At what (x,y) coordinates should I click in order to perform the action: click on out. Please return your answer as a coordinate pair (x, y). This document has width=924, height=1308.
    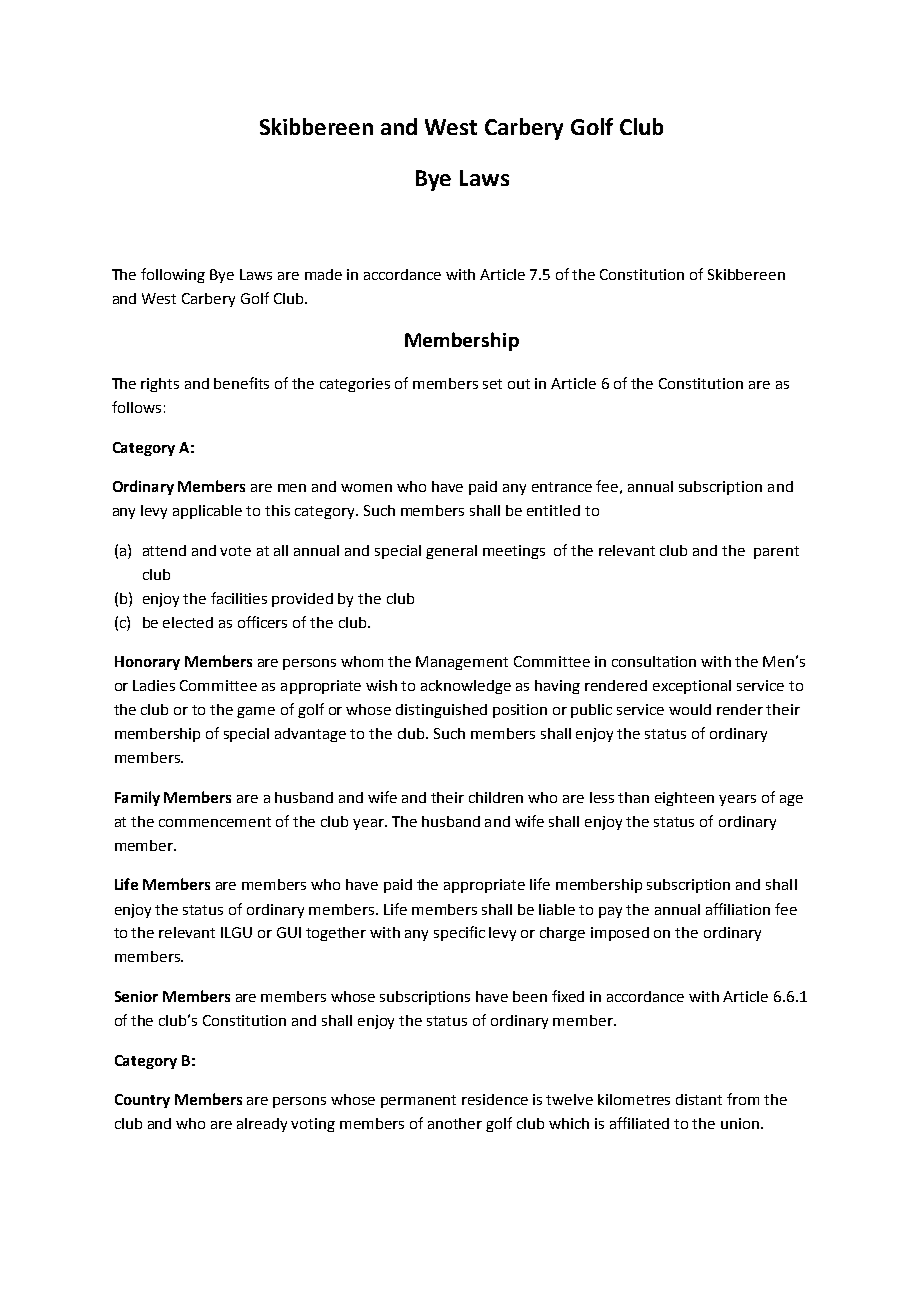
    Looking at the image, I should click on (519, 384).
